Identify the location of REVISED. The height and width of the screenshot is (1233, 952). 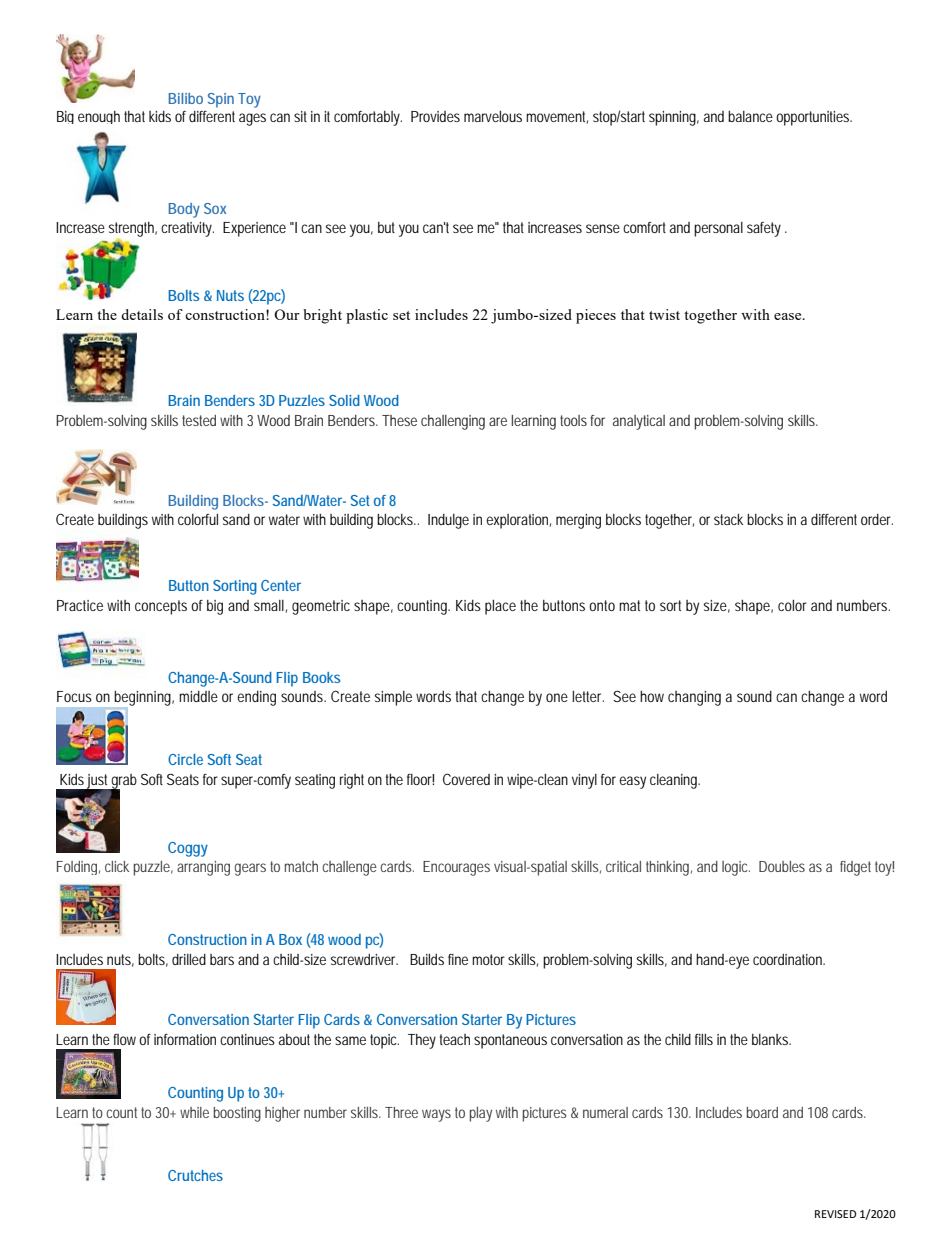
(835, 1214).
